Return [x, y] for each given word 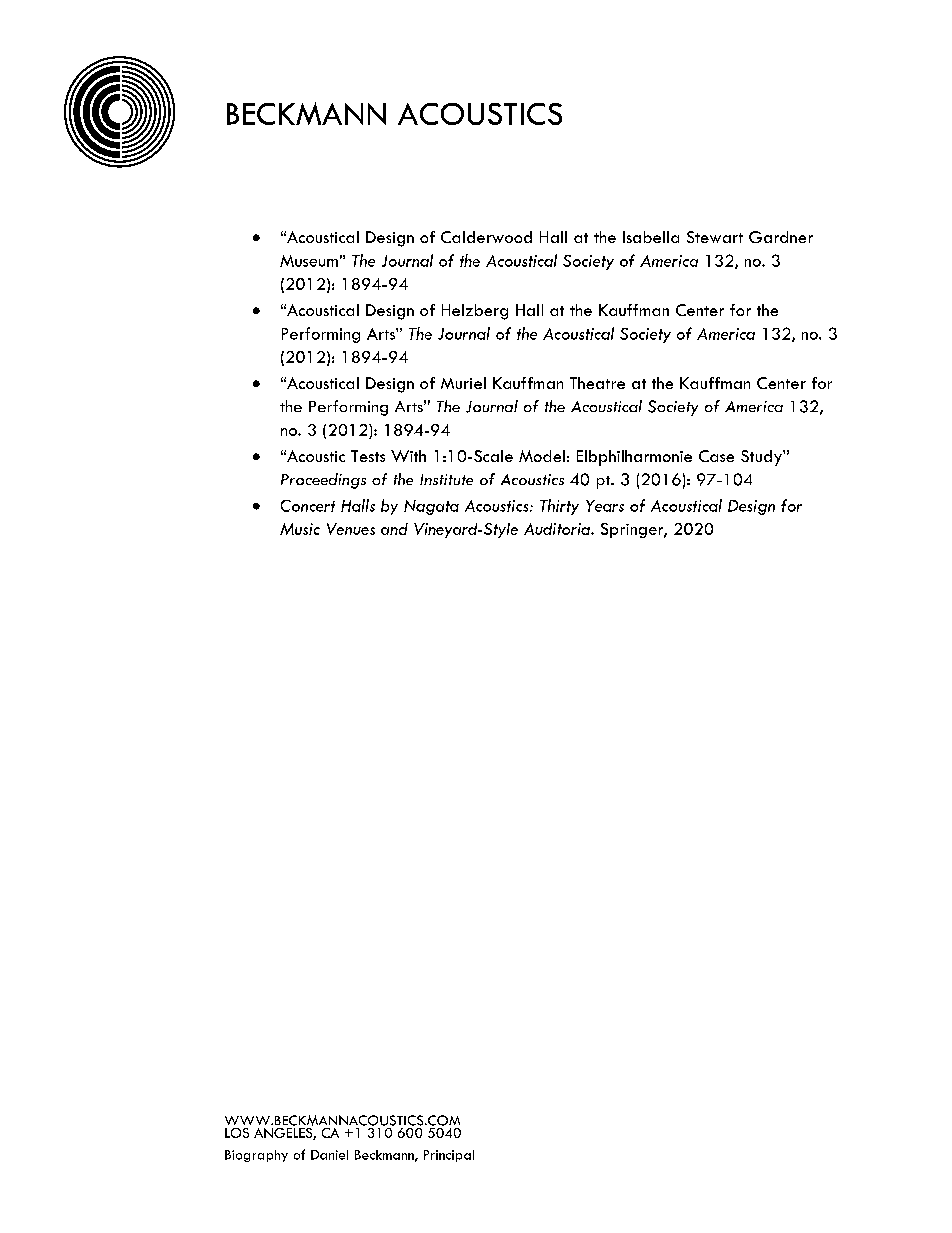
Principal [449, 1156]
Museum [309, 261]
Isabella [651, 237]
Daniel [329, 1155]
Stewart [715, 237]
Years [605, 506]
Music [300, 529]
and [394, 529]
